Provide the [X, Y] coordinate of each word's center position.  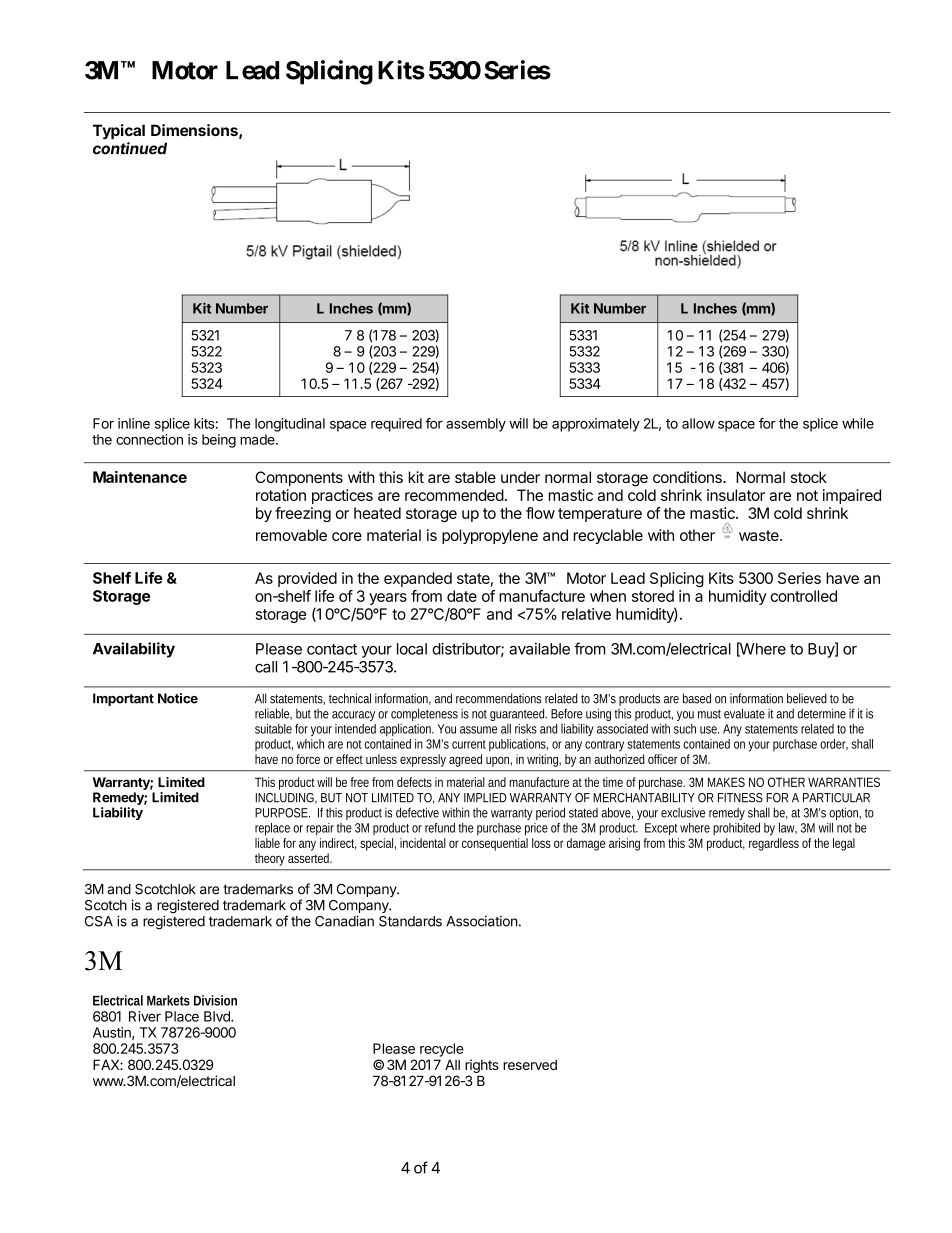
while [858, 423]
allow [698, 423]
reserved [530, 1064]
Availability [134, 650]
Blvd [218, 1016]
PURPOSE [282, 813]
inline [134, 423]
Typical [119, 132]
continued [130, 148]
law [788, 828]
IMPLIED [485, 797]
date [462, 596]
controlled [803, 596]
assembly [476, 425]
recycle [442, 1050]
